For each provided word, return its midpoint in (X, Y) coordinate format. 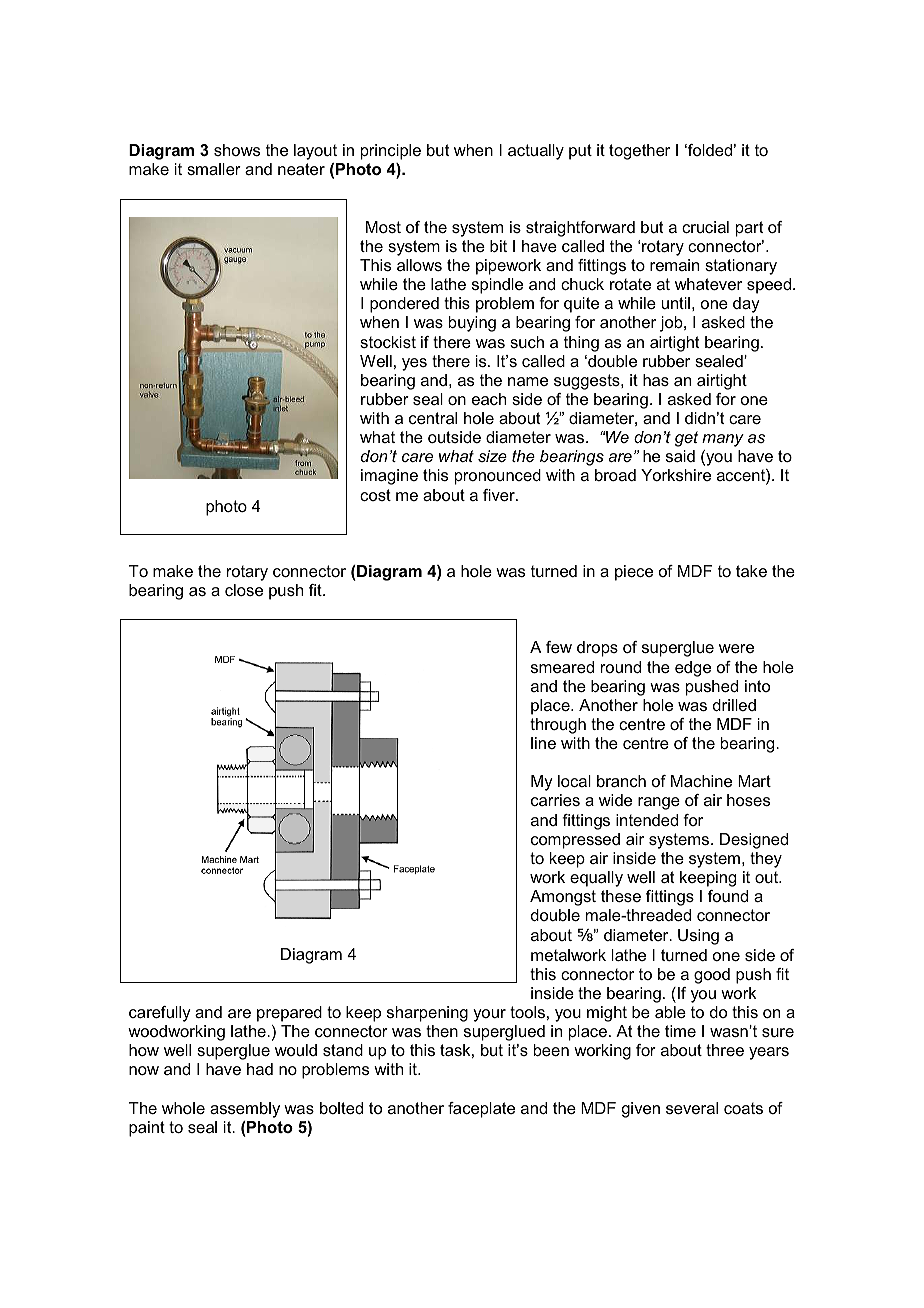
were (736, 648)
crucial (705, 227)
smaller (214, 169)
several (692, 1108)
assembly (245, 1110)
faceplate (481, 1110)
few (559, 647)
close (244, 590)
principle (391, 152)
